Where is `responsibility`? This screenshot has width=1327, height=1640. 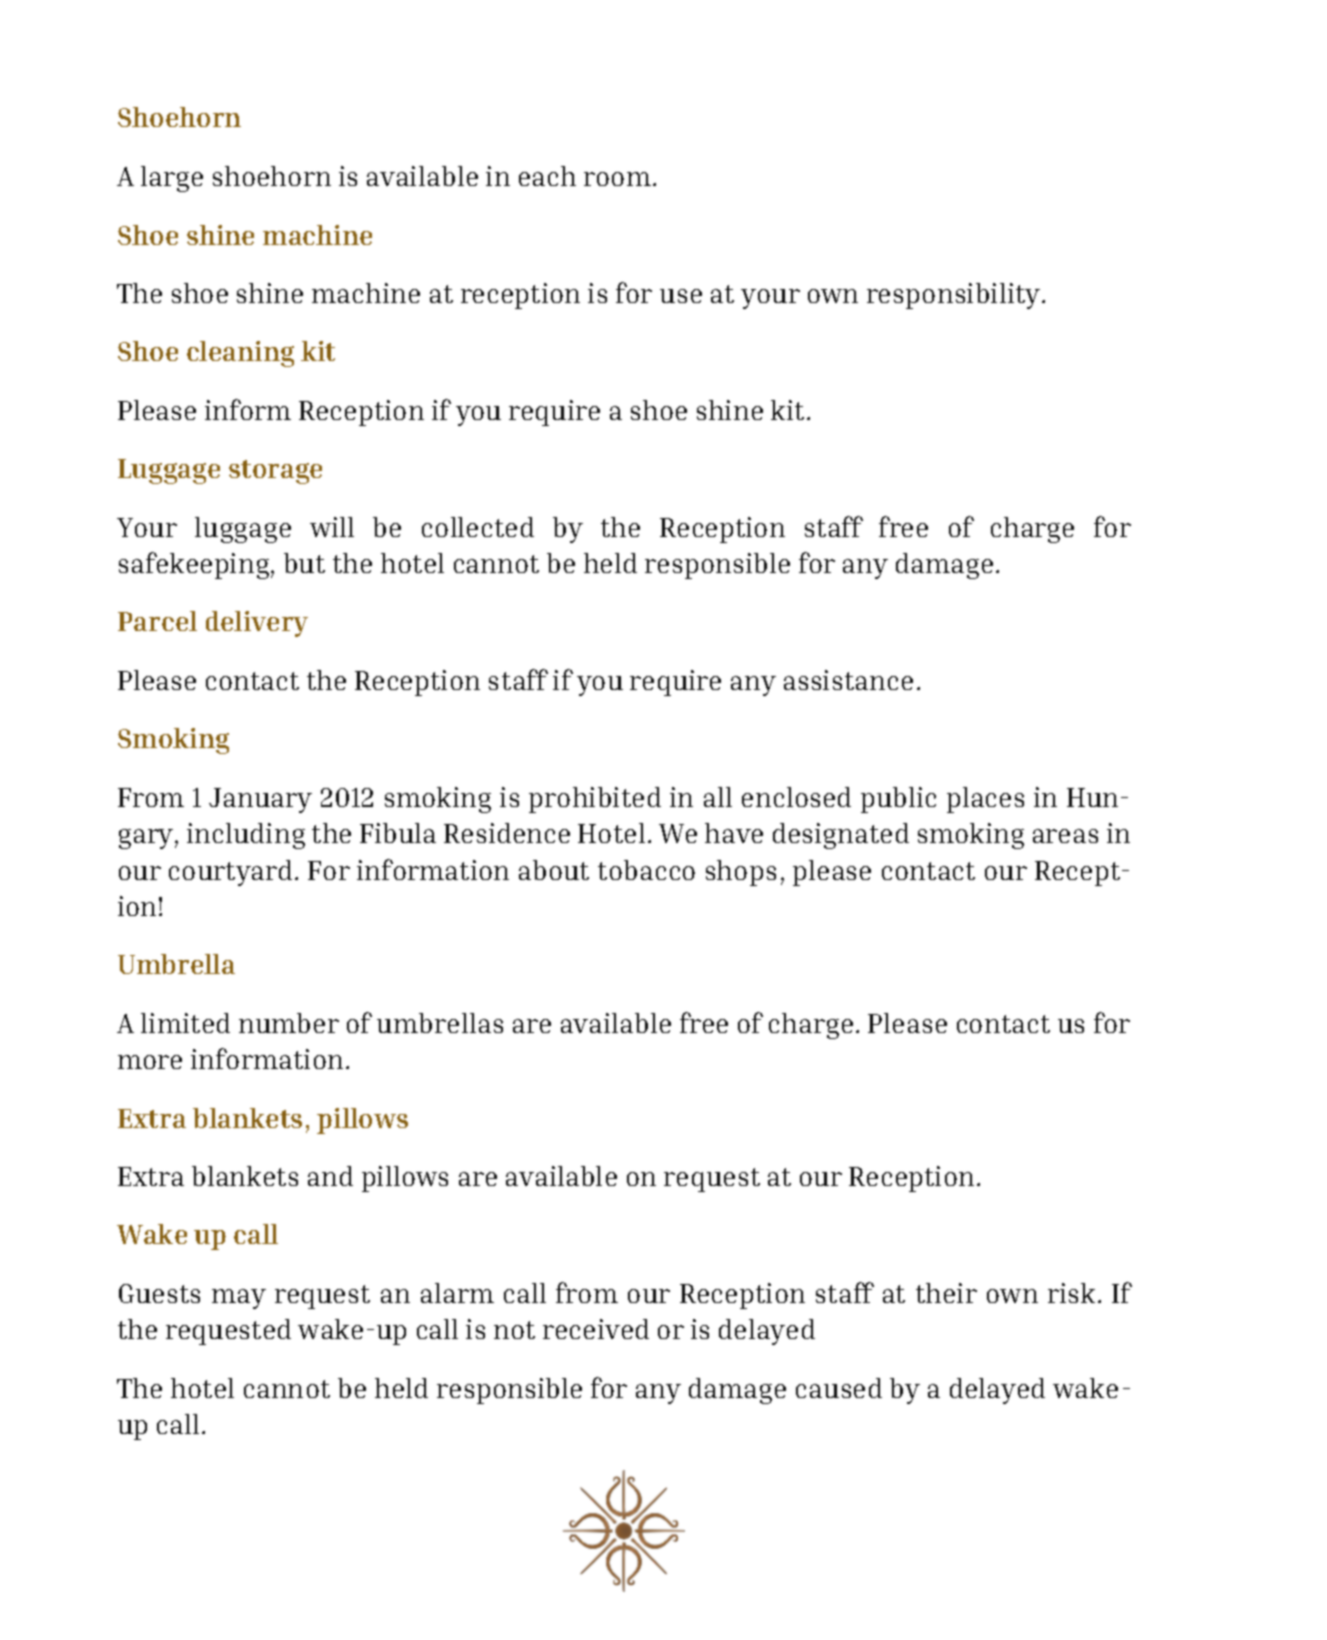 responsibility is located at coordinates (955, 296).
